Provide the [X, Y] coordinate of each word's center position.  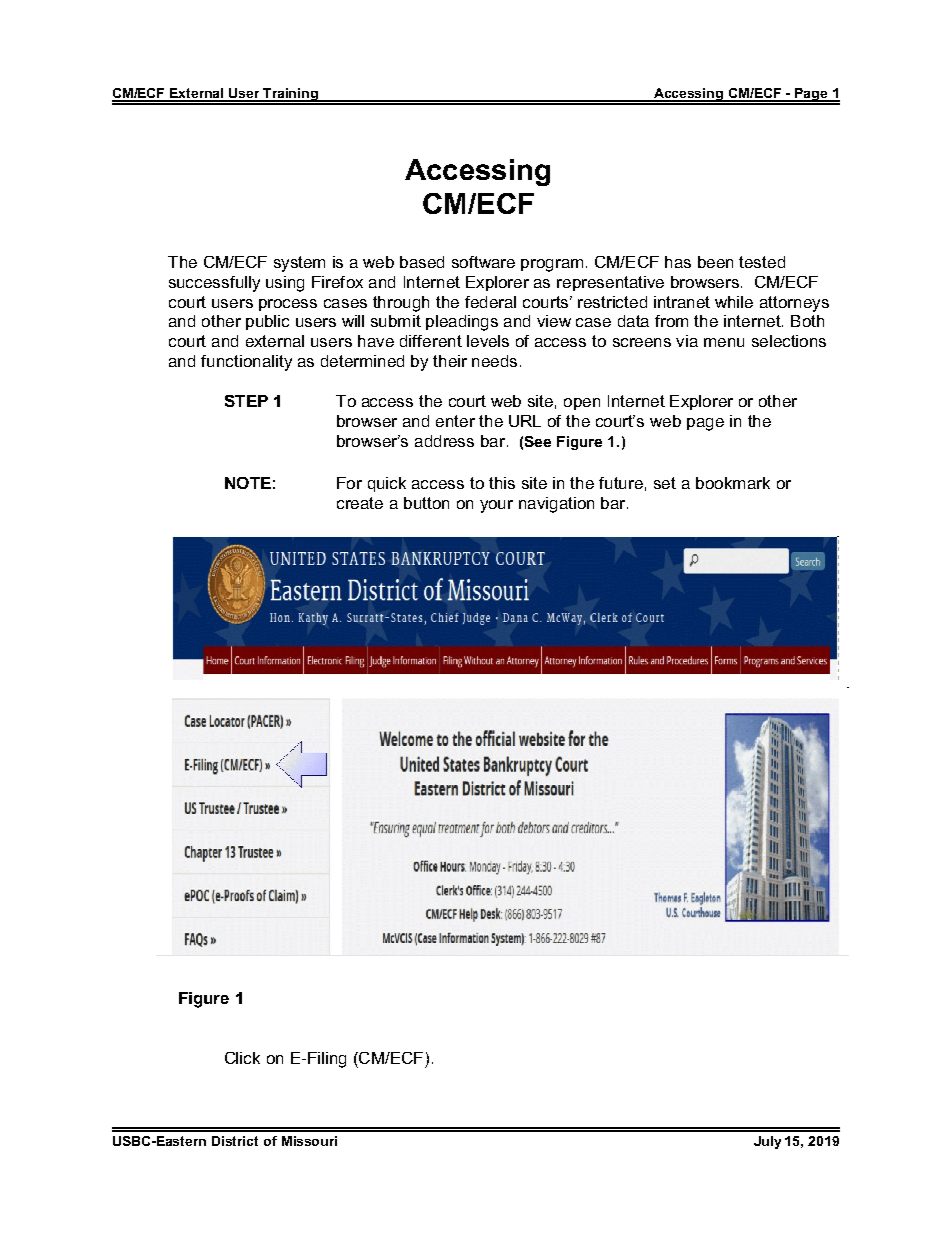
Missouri [309, 1141]
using [285, 284]
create [360, 503]
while [734, 302]
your [496, 506]
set [665, 483]
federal [490, 302]
